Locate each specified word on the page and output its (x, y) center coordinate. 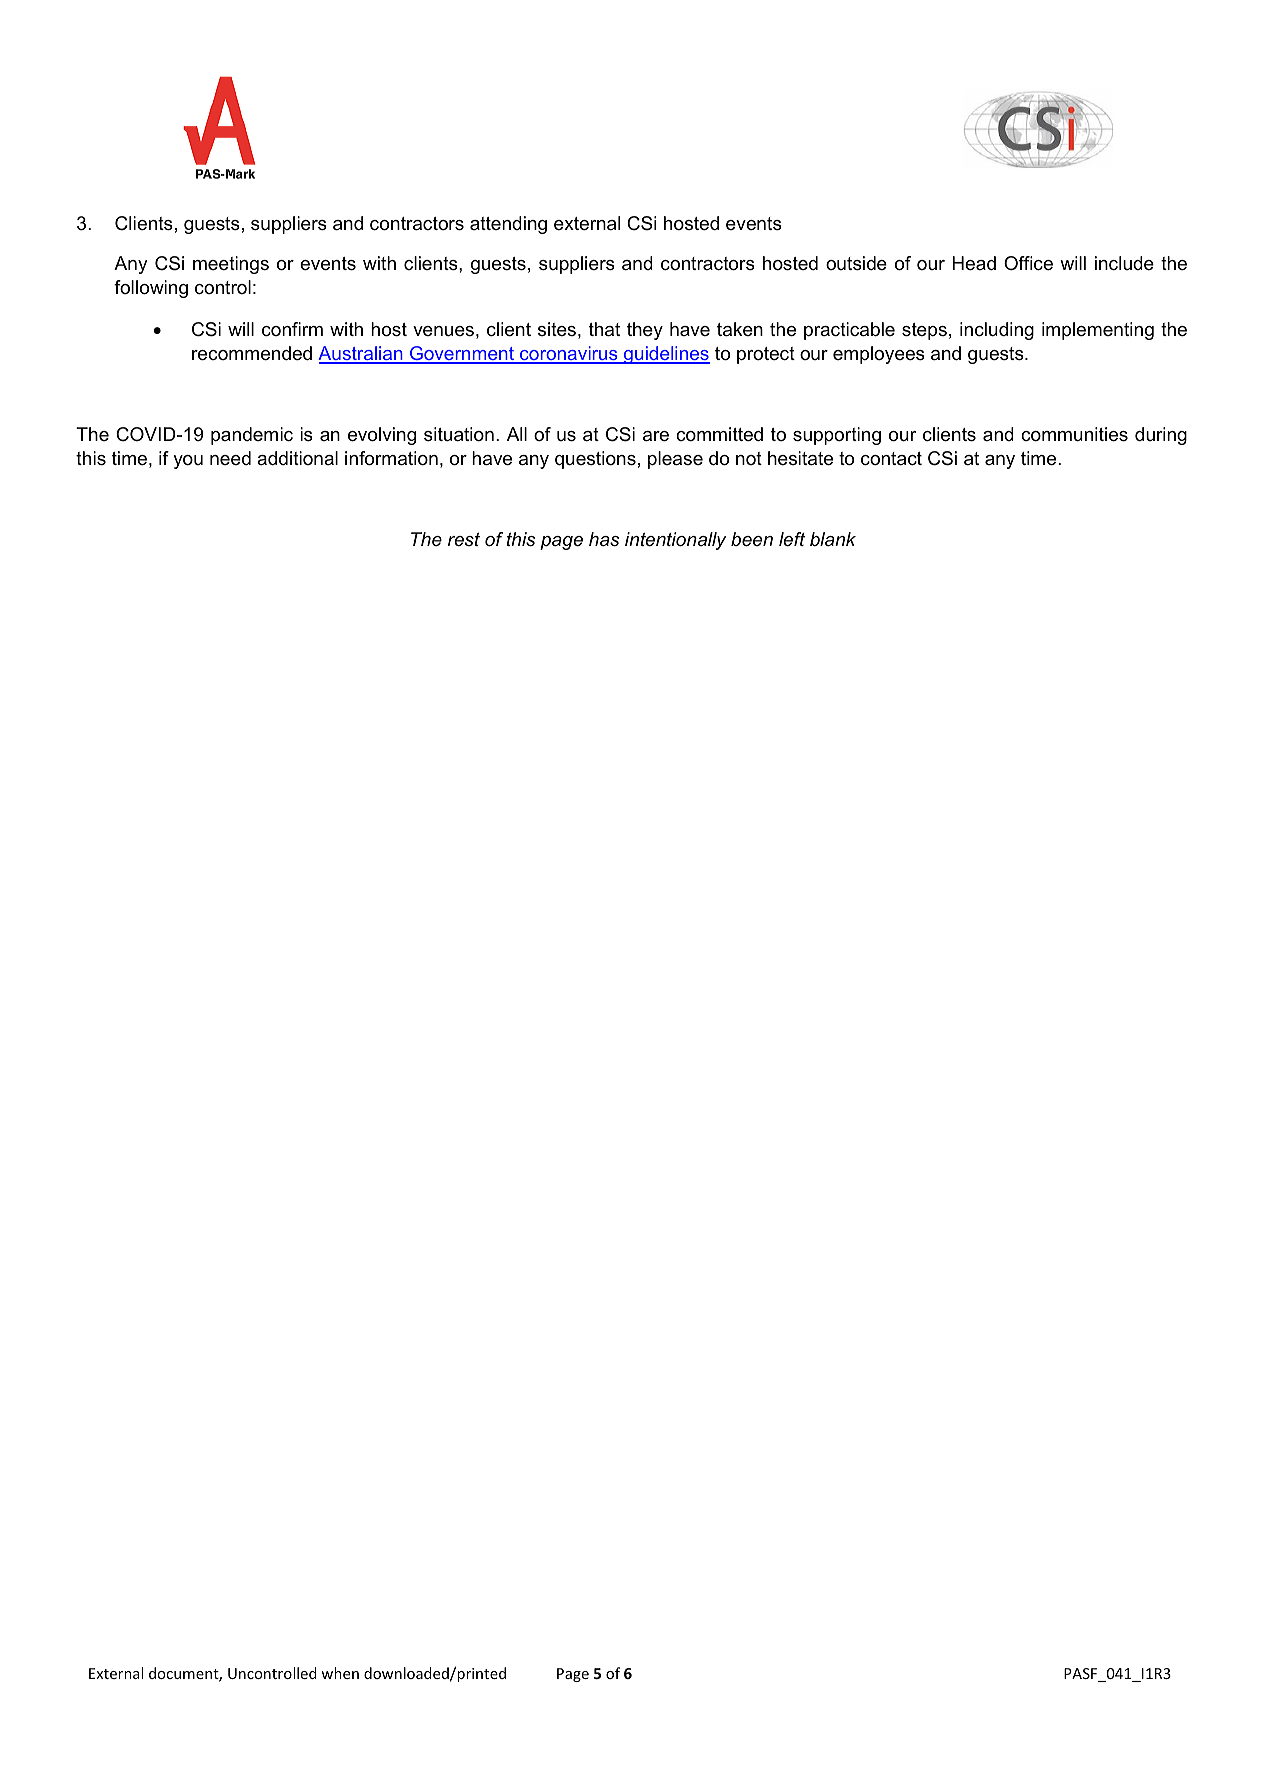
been (752, 539)
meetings (231, 265)
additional (297, 458)
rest (464, 539)
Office (1028, 263)
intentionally (676, 541)
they (645, 331)
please (675, 460)
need (230, 458)
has (604, 539)
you (188, 462)
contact (891, 458)
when (340, 1673)
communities (1074, 434)
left (792, 539)
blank (833, 539)
